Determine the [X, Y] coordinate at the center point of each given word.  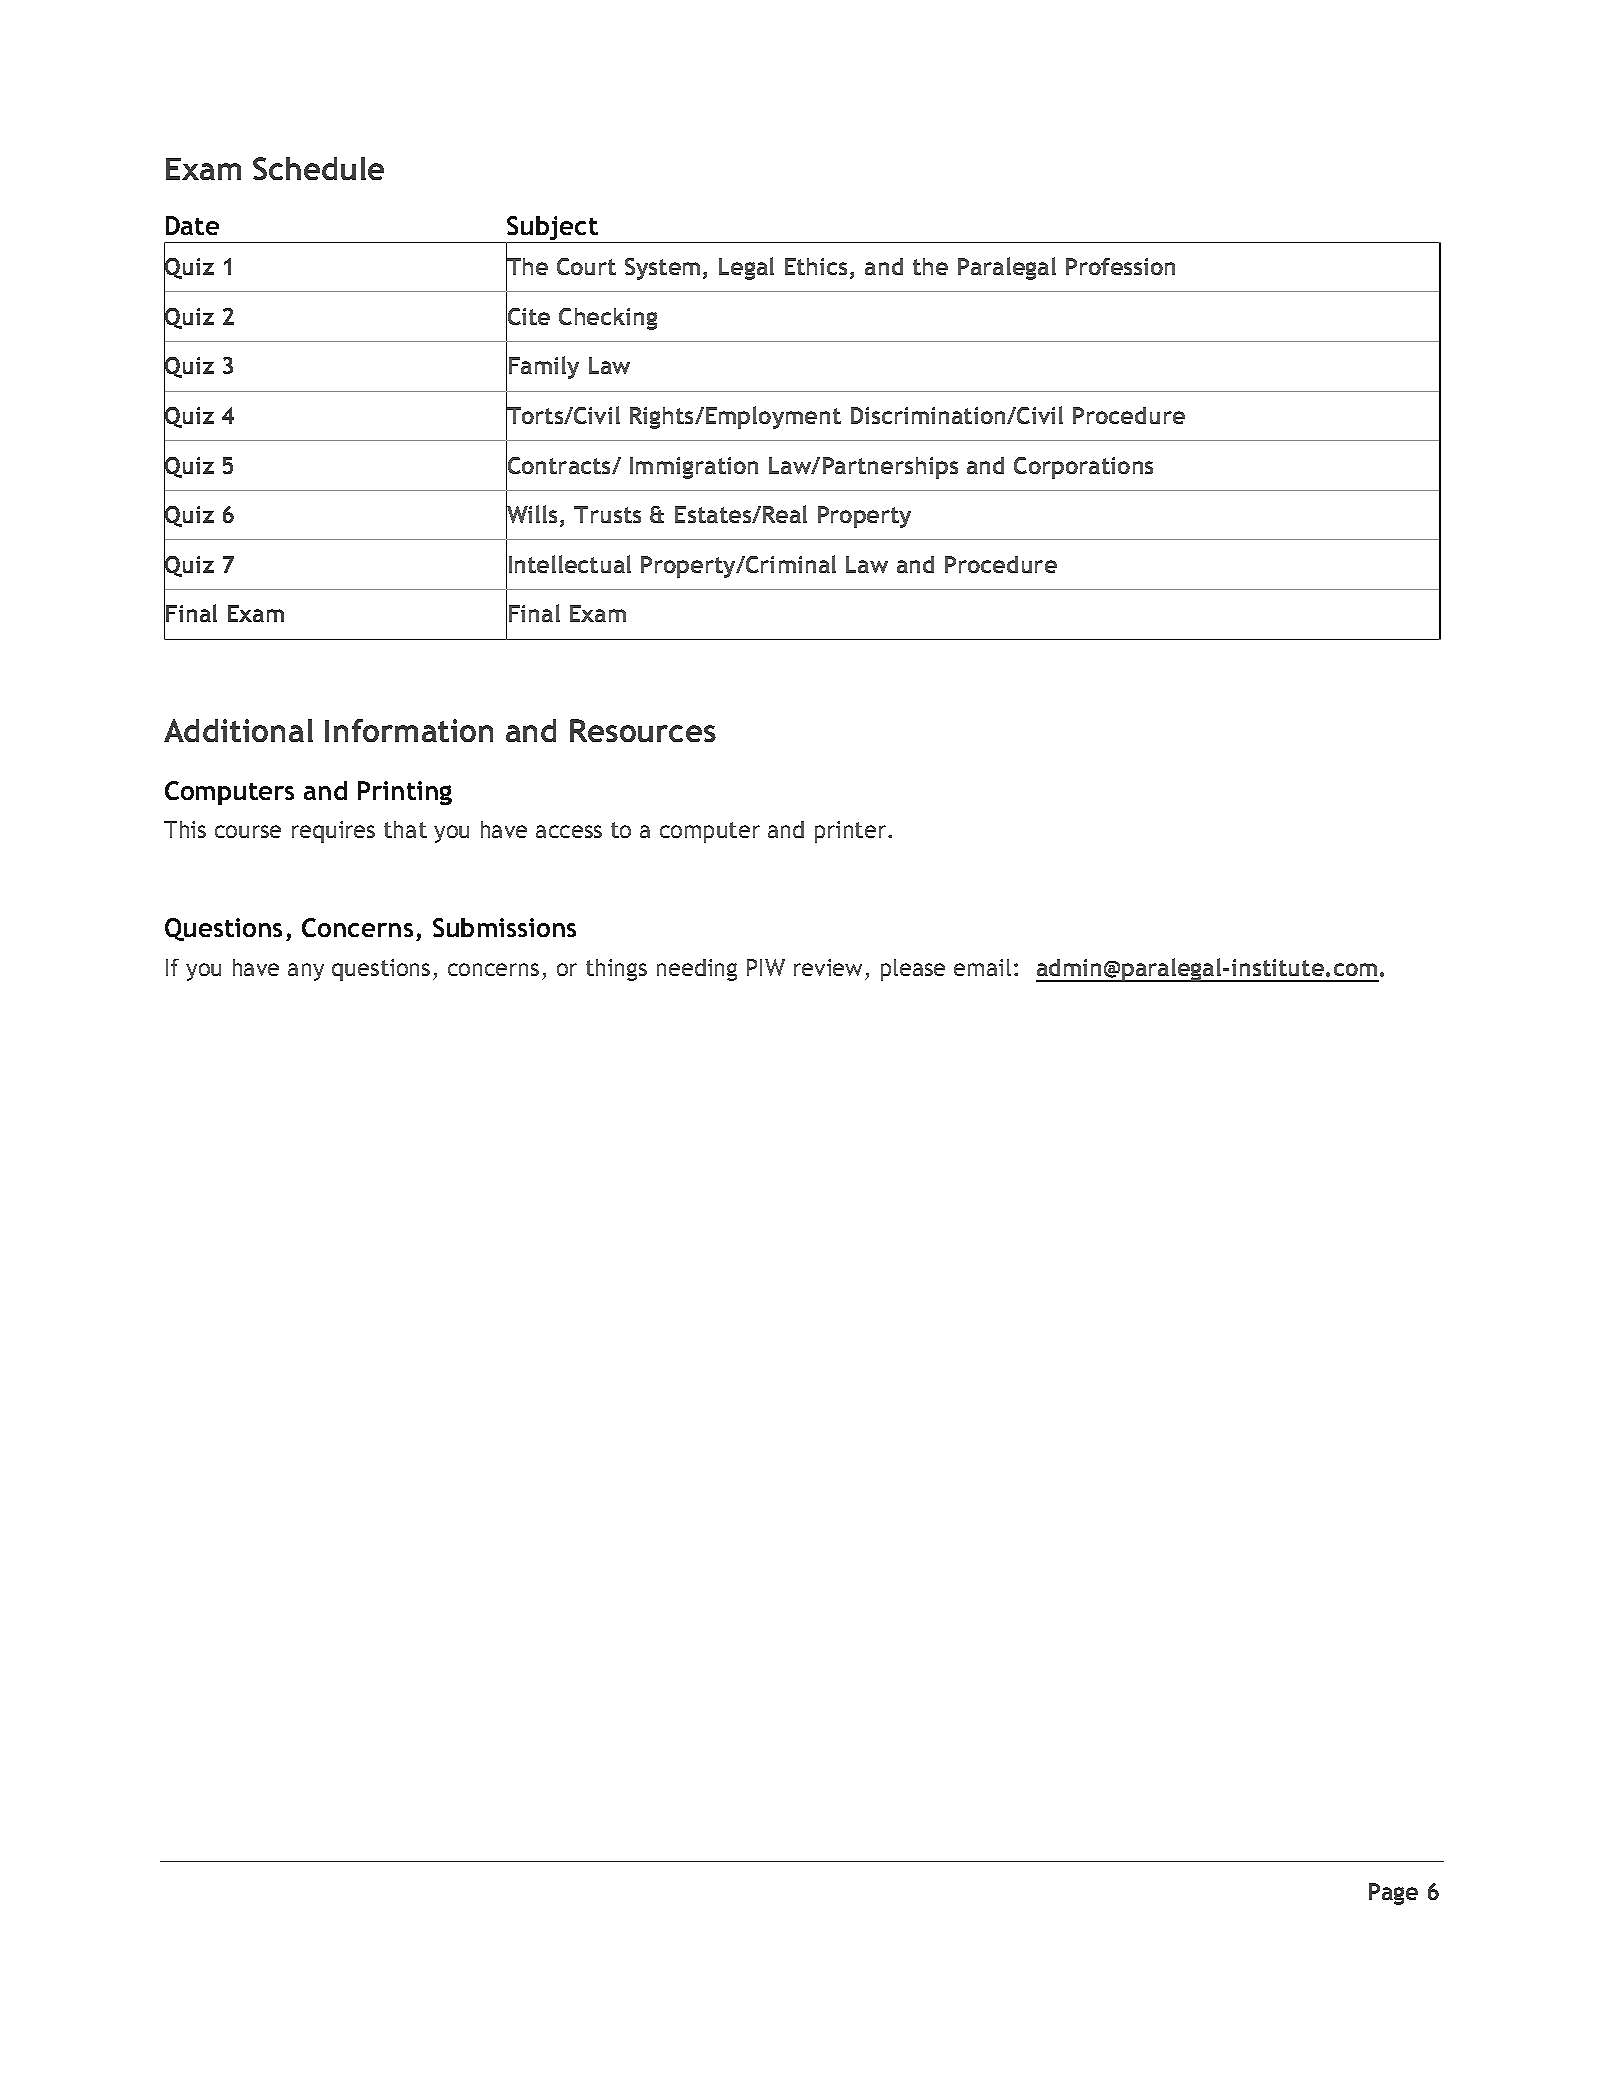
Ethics [818, 268]
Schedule [318, 168]
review [828, 967]
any [306, 972]
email [982, 967]
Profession [1120, 266]
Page [1393, 1894]
